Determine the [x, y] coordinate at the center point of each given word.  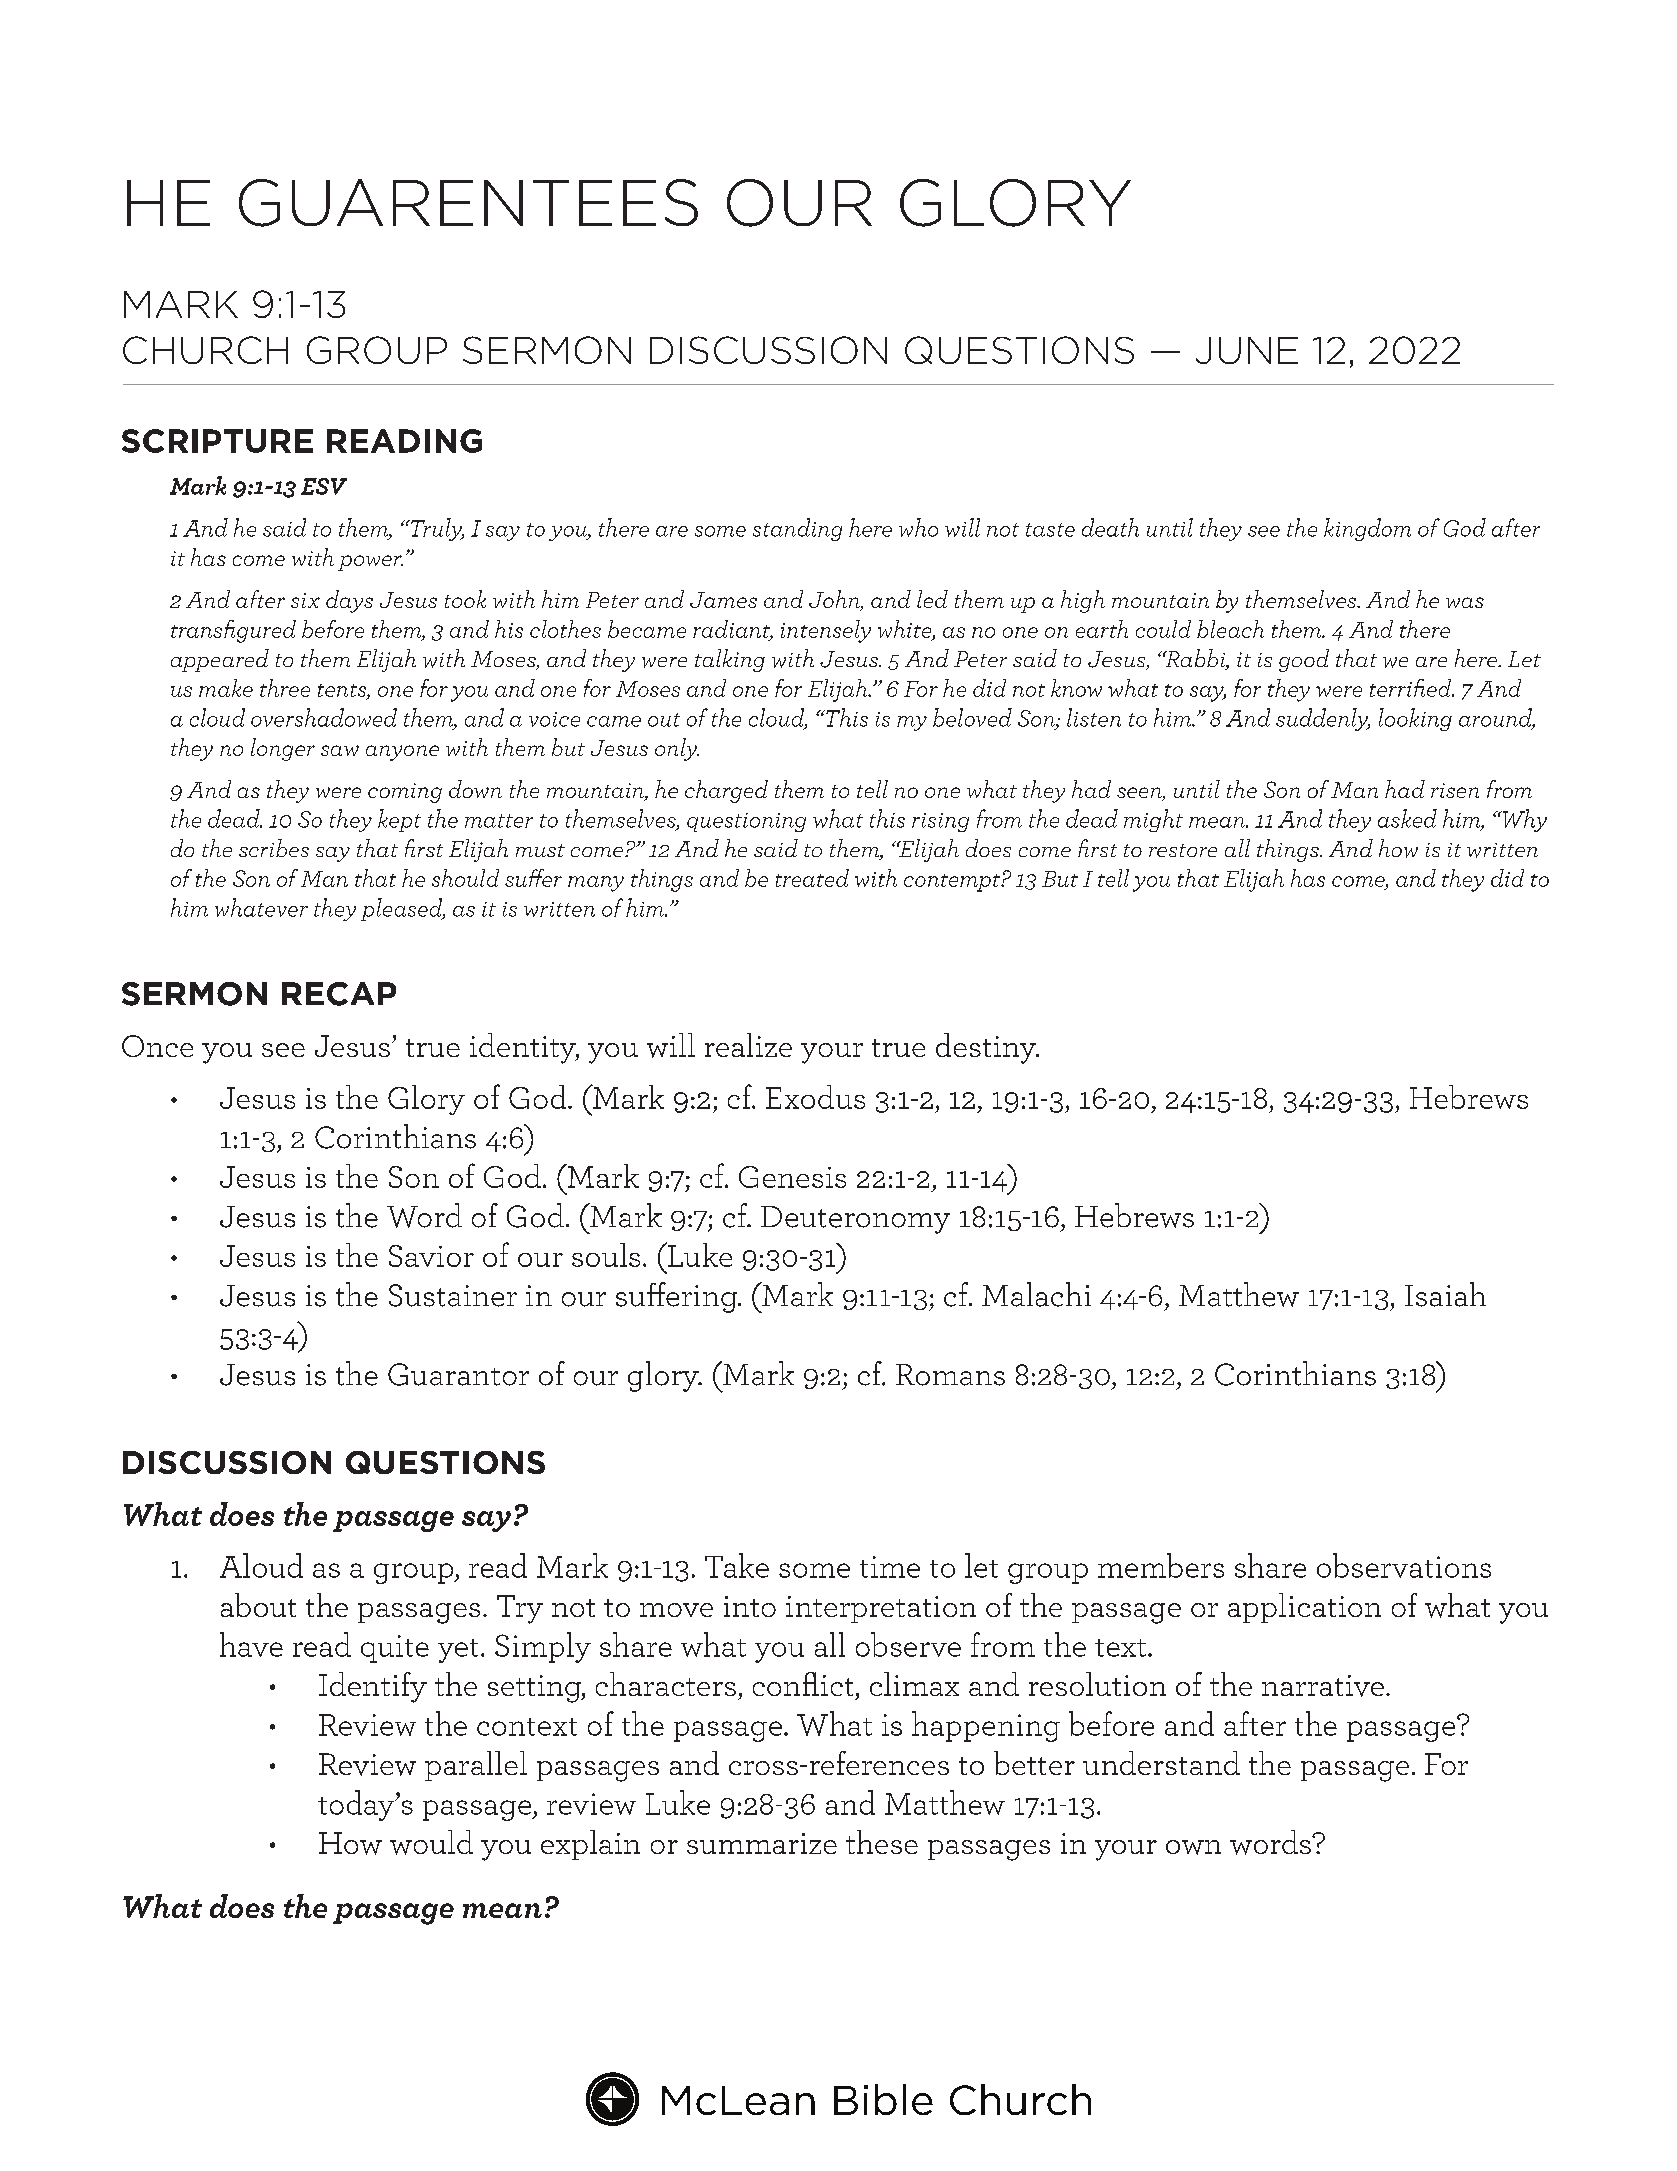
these [882, 1842]
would [431, 1842]
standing [797, 529]
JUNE [1247, 350]
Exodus [815, 1097]
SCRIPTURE [217, 441]
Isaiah [1445, 1294]
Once [157, 1046]
